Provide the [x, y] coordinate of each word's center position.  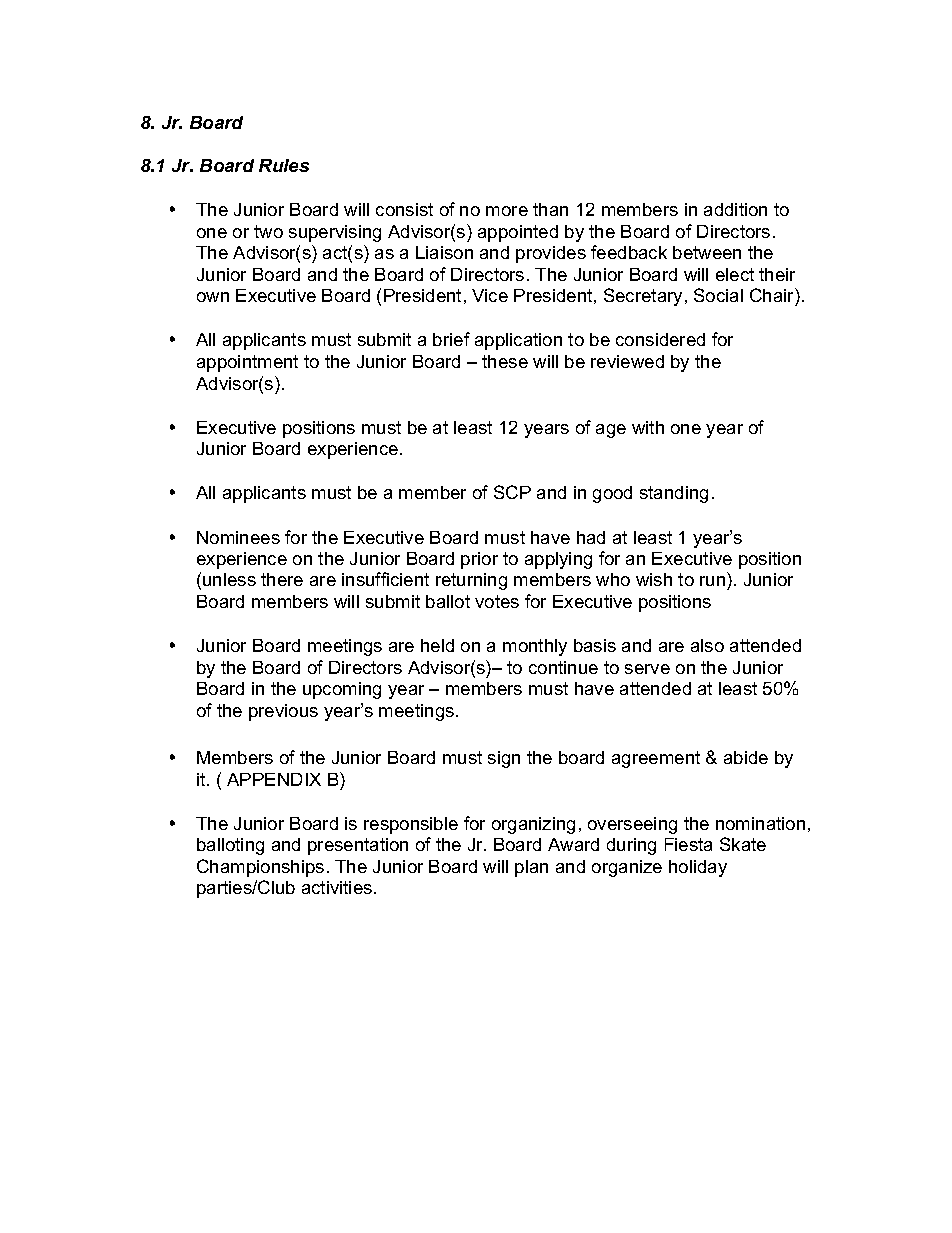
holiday [698, 868]
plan [531, 868]
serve [647, 669]
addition [735, 209]
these [505, 361]
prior [479, 560]
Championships [260, 868]
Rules [284, 165]
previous [283, 712]
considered [660, 339]
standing [674, 494]
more [507, 211]
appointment [247, 363]
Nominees [238, 537]
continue [563, 667]
